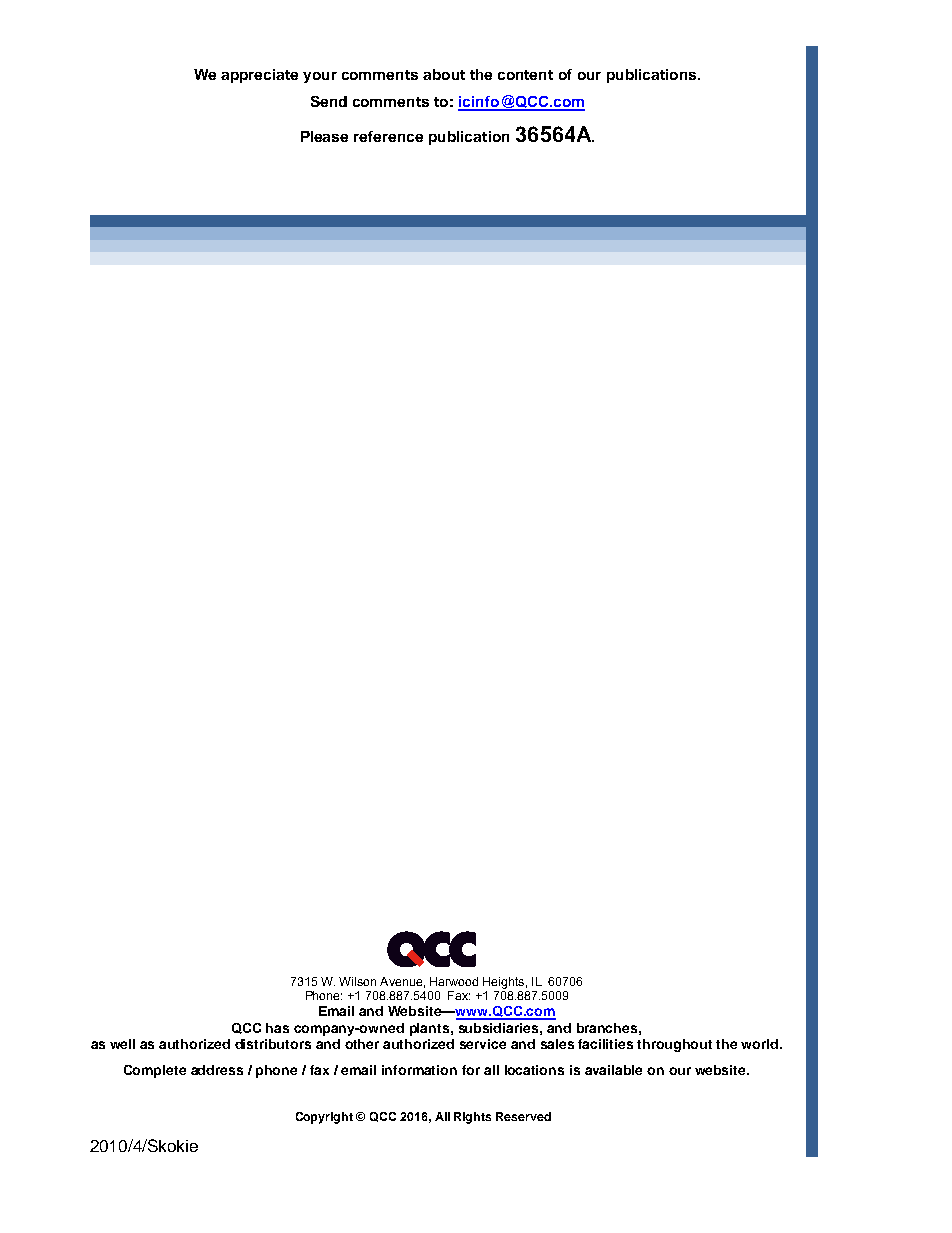  Describe the element at coordinates (444, 74) in the screenshot. I see `about` at that location.
